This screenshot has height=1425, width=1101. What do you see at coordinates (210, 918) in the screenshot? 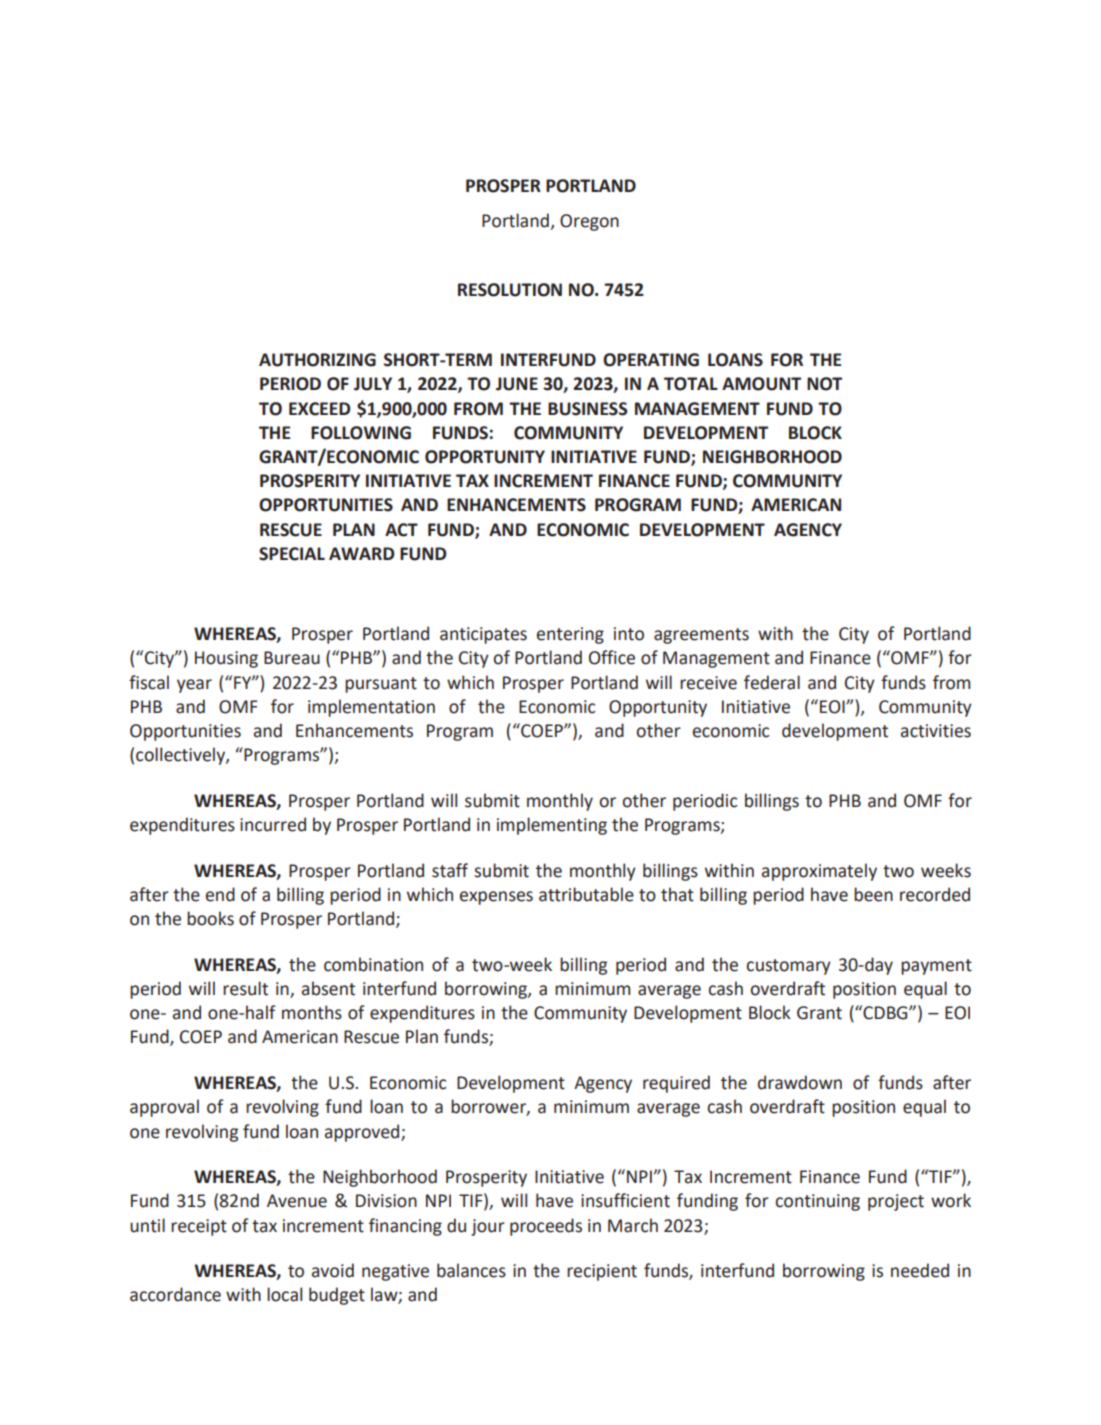
I see `books` at bounding box center [210, 918].
